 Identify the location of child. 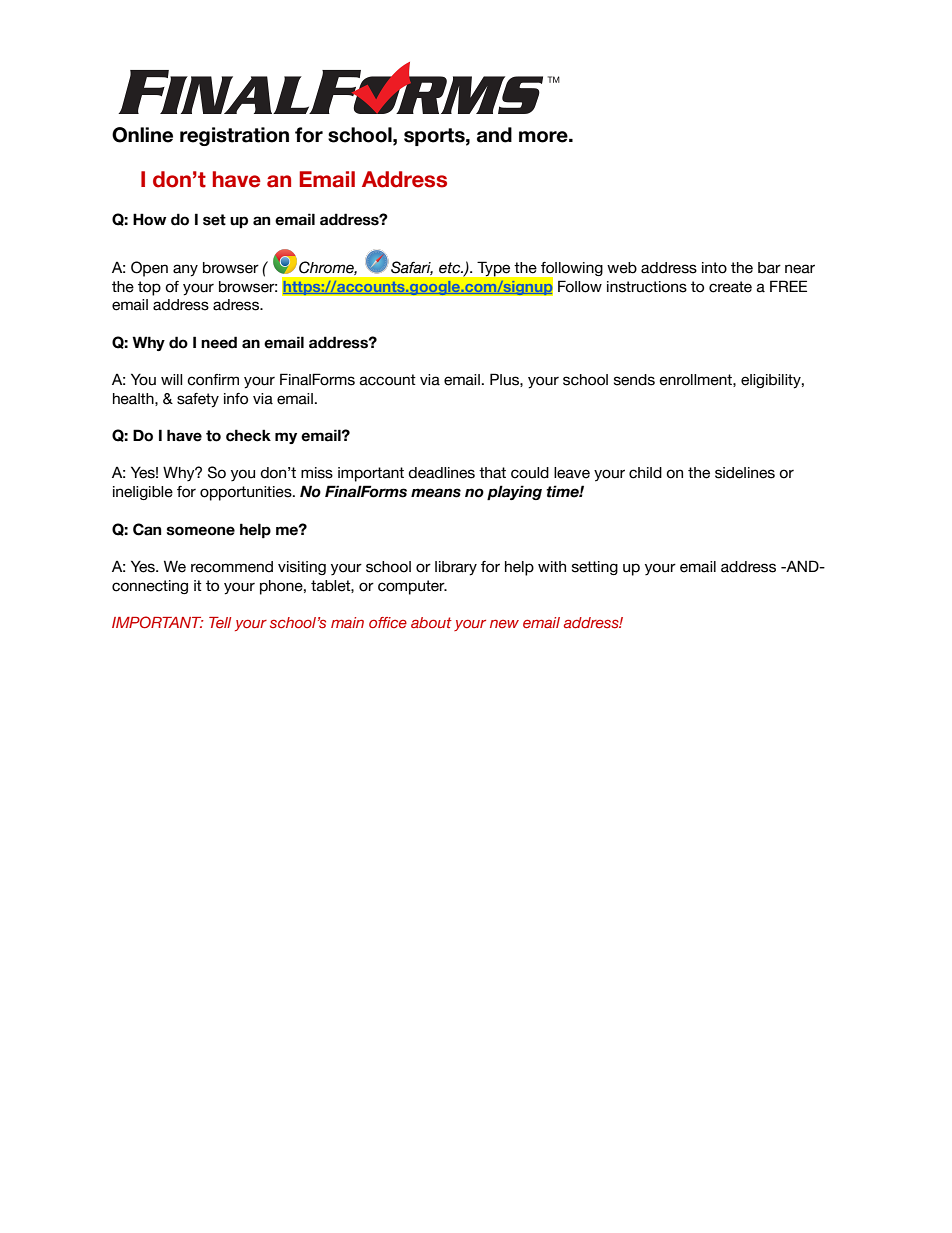
(645, 473).
